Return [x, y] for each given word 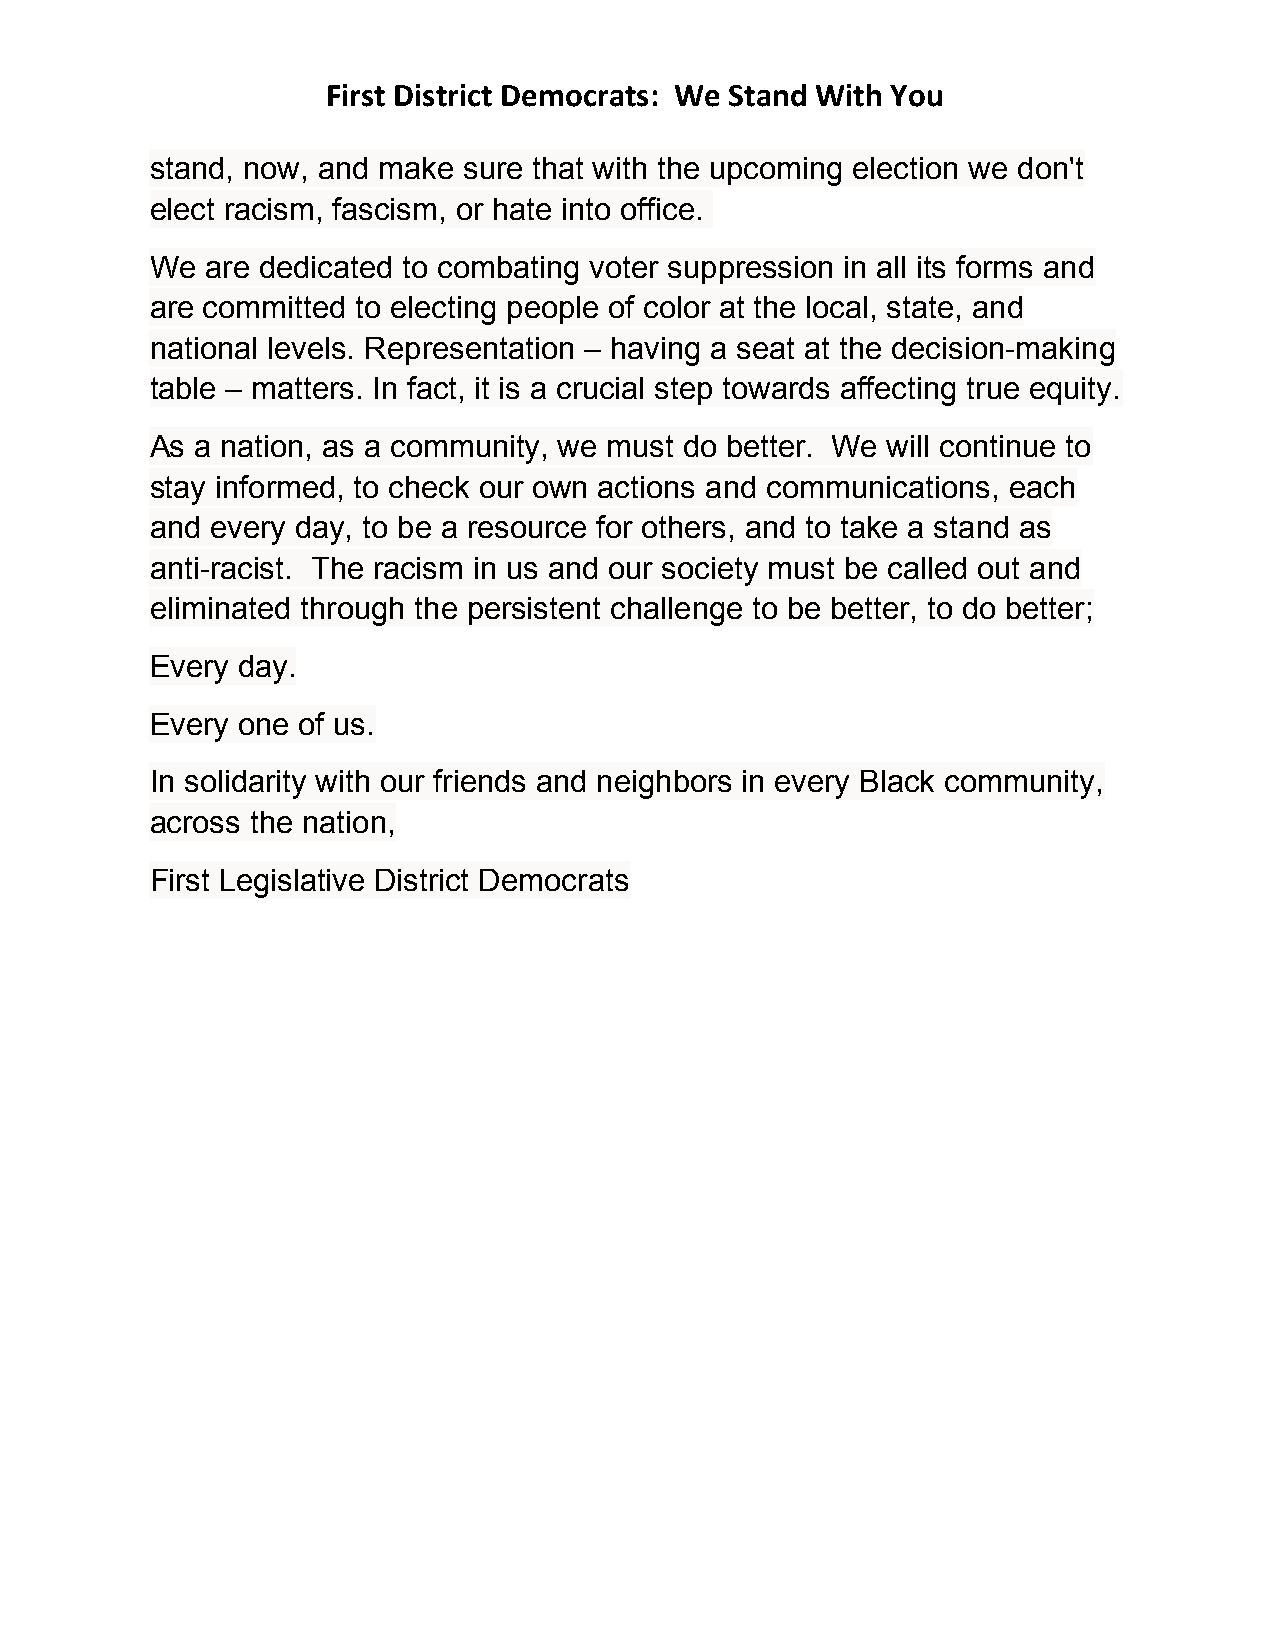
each [1042, 487]
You [916, 96]
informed [275, 486]
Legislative [292, 883]
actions [646, 487]
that [558, 168]
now [272, 170]
